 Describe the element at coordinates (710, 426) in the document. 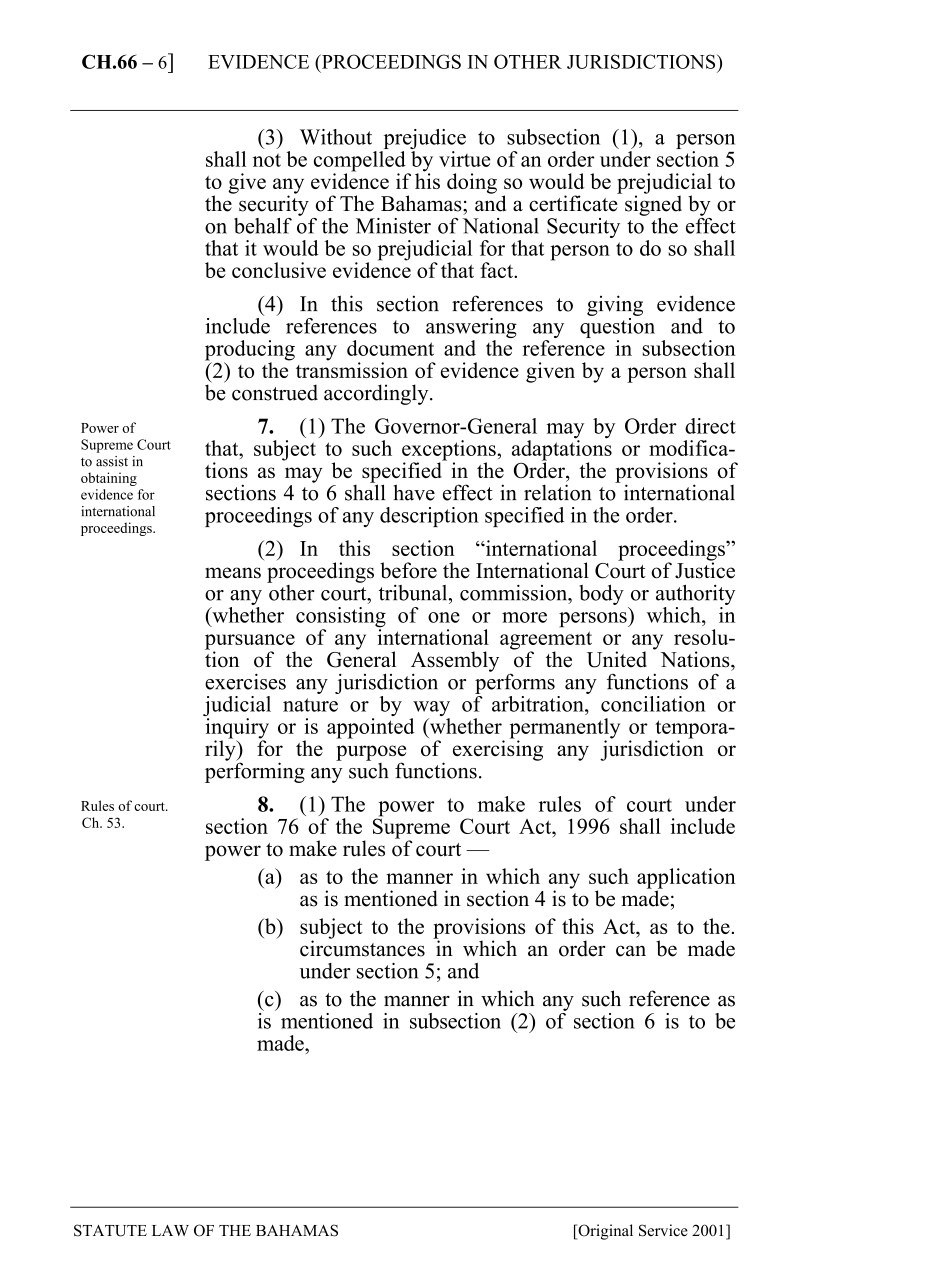

I see `direct` at that location.
